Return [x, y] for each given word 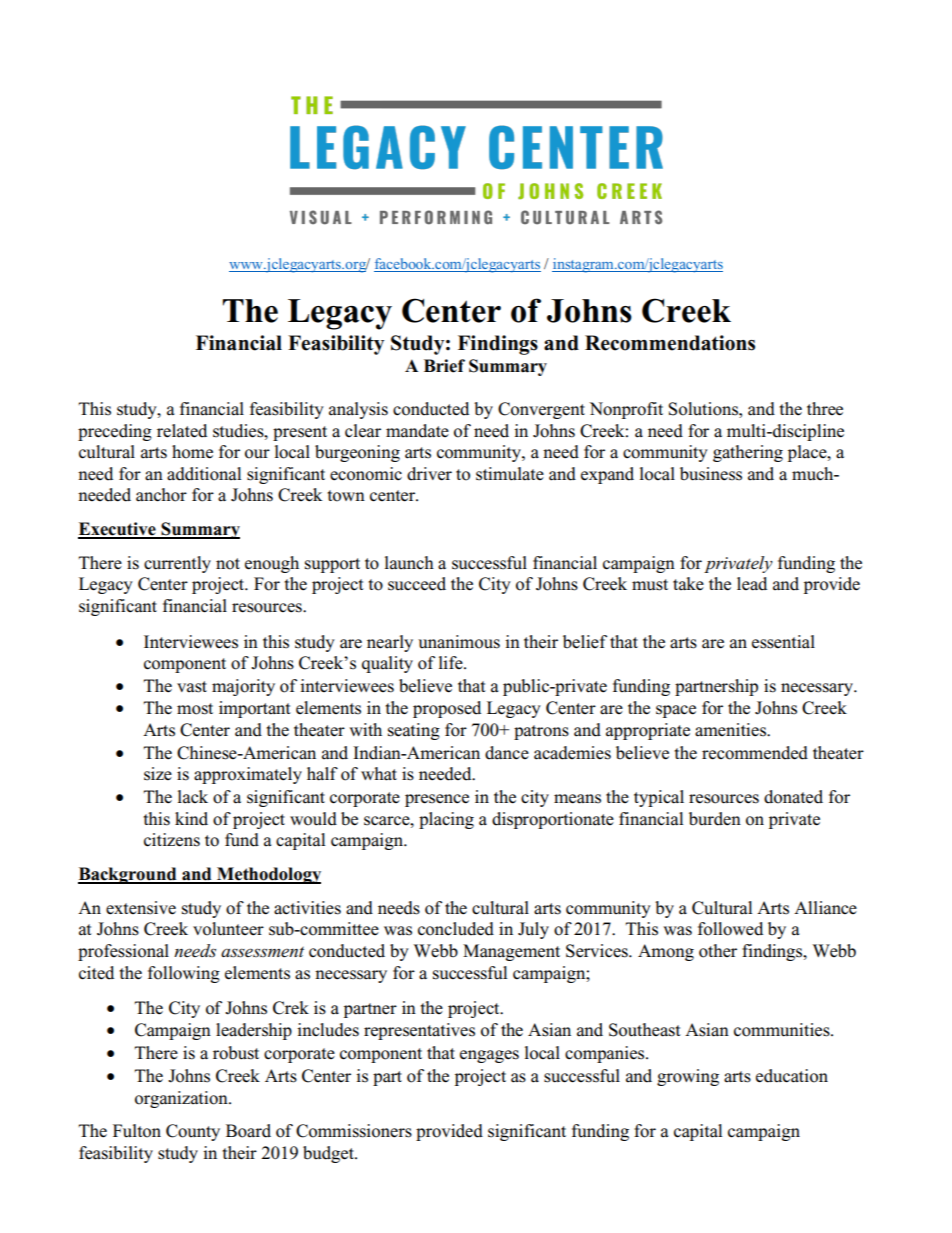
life [452, 662]
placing [446, 820]
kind [191, 819]
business [711, 474]
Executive [118, 530]
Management [511, 952]
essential [783, 642]
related [182, 431]
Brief [444, 366]
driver [429, 474]
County [193, 1132]
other [718, 951]
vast [192, 687]
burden [715, 819]
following [184, 974]
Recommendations [670, 343]
